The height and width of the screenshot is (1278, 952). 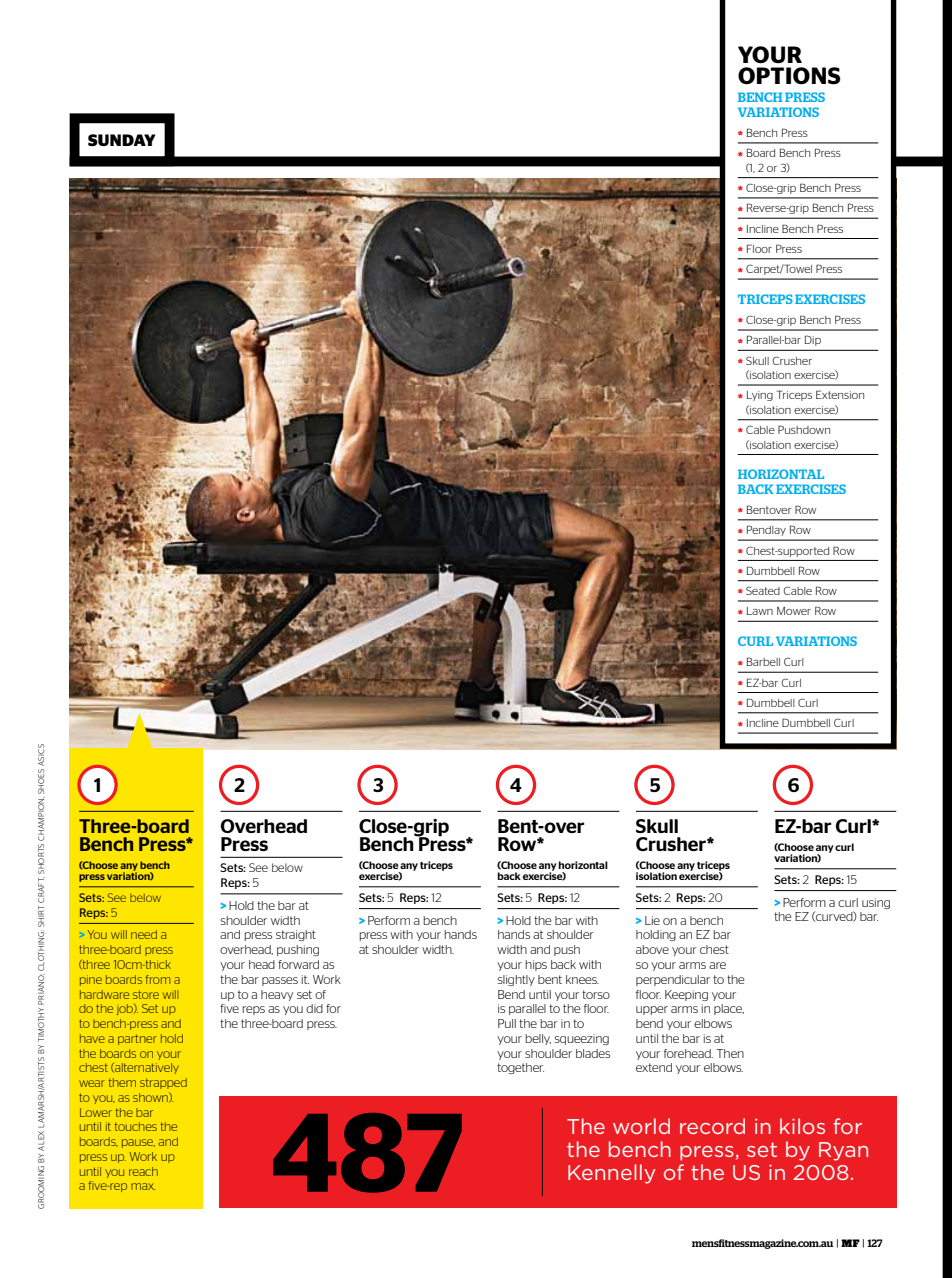 I want to click on together, so click(x=520, y=1068).
